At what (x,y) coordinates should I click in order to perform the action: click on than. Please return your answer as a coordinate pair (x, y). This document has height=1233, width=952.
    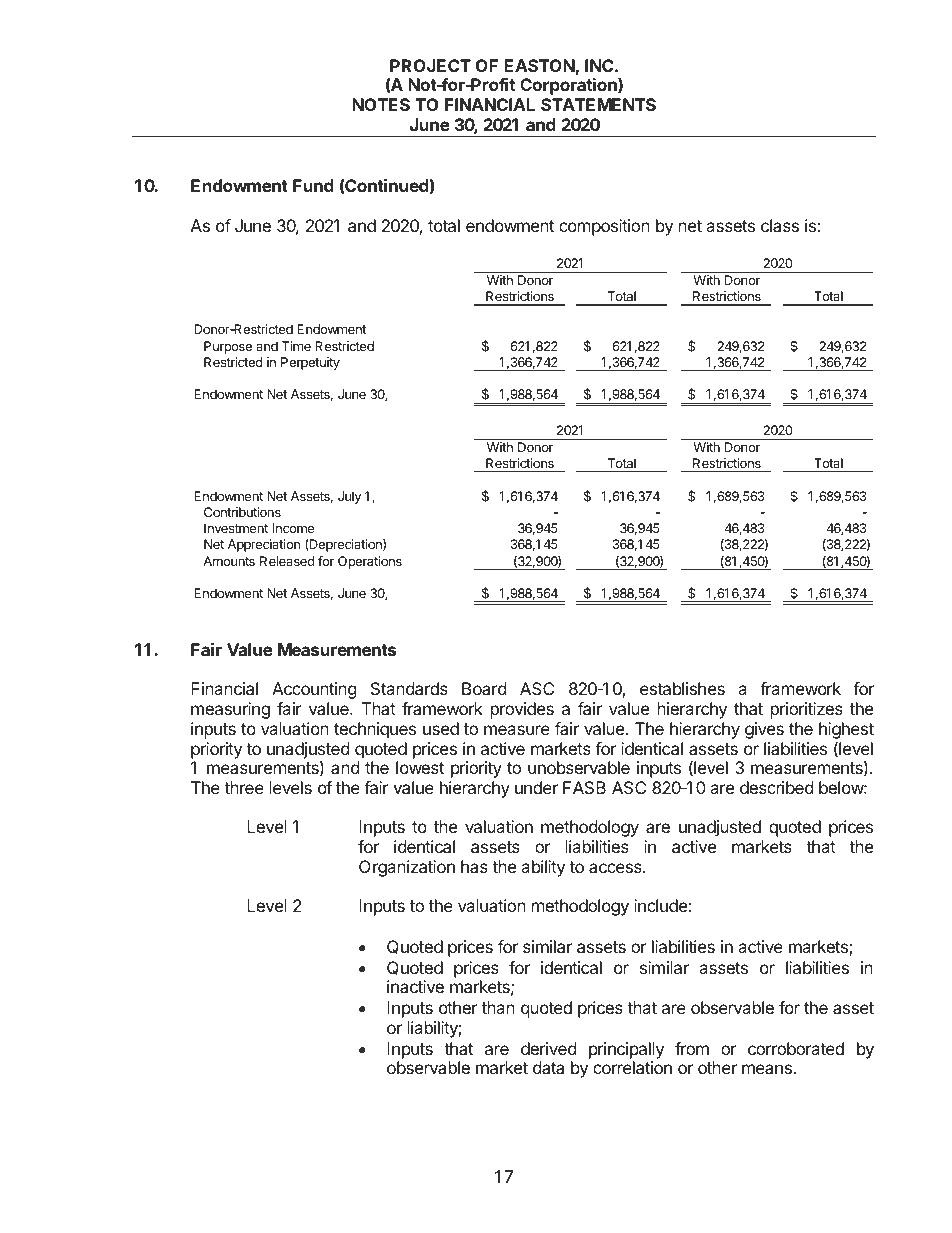
    Looking at the image, I should click on (498, 1007).
